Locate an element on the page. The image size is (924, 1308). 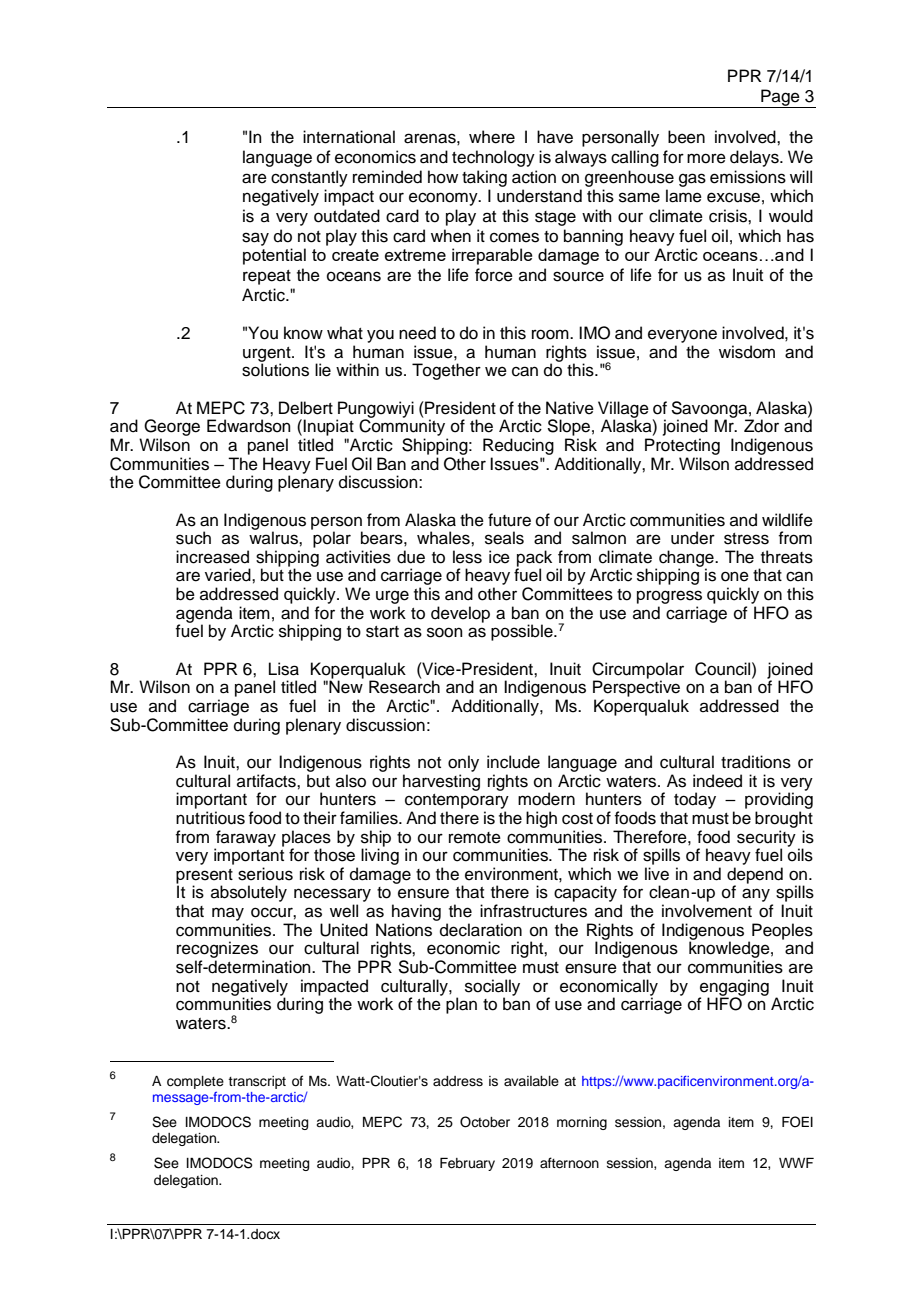
artifacts is located at coordinates (267, 781).
